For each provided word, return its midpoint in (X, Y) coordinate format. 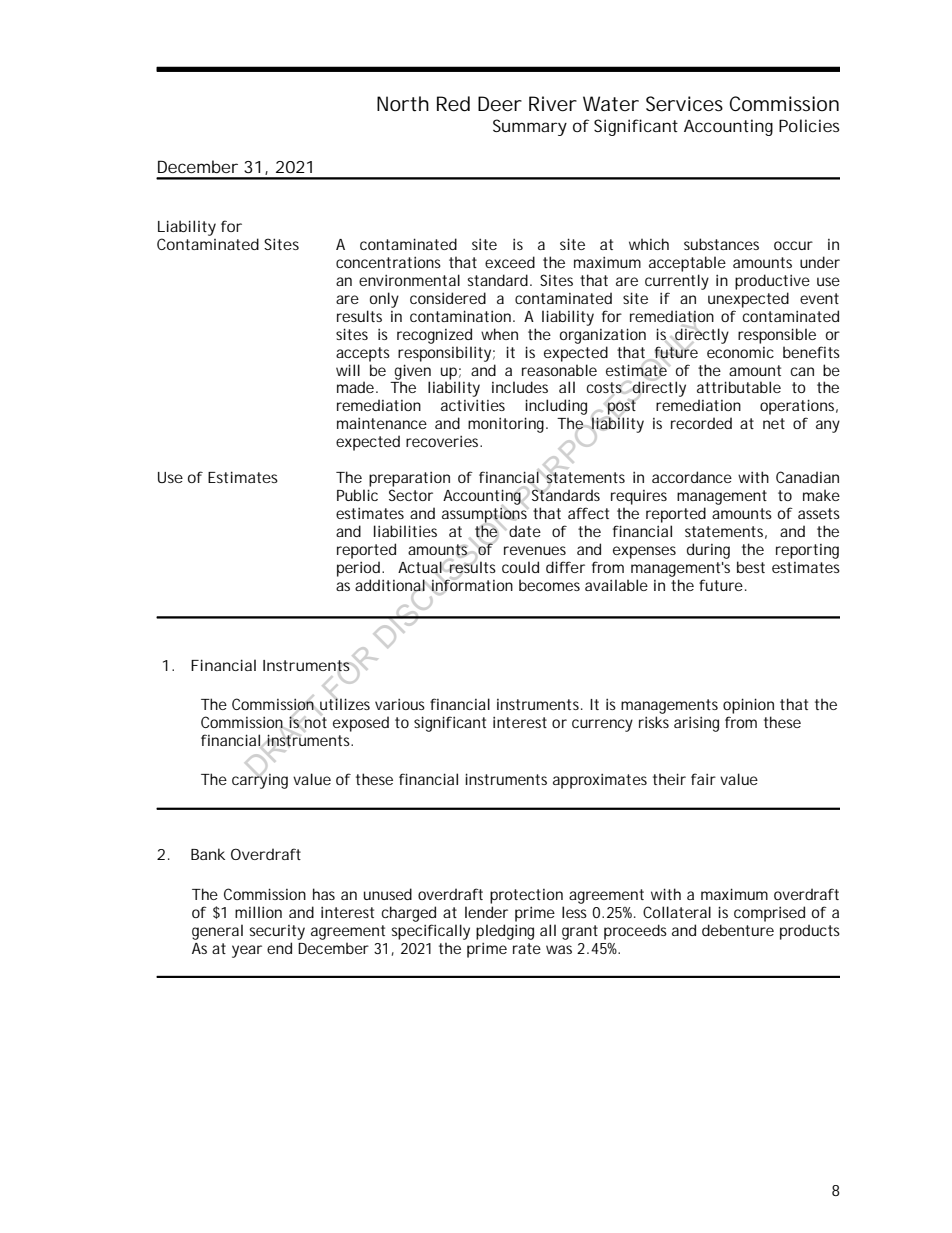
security (277, 932)
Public (357, 495)
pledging (505, 932)
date (525, 531)
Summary (530, 127)
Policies (809, 125)
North (403, 104)
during (708, 551)
